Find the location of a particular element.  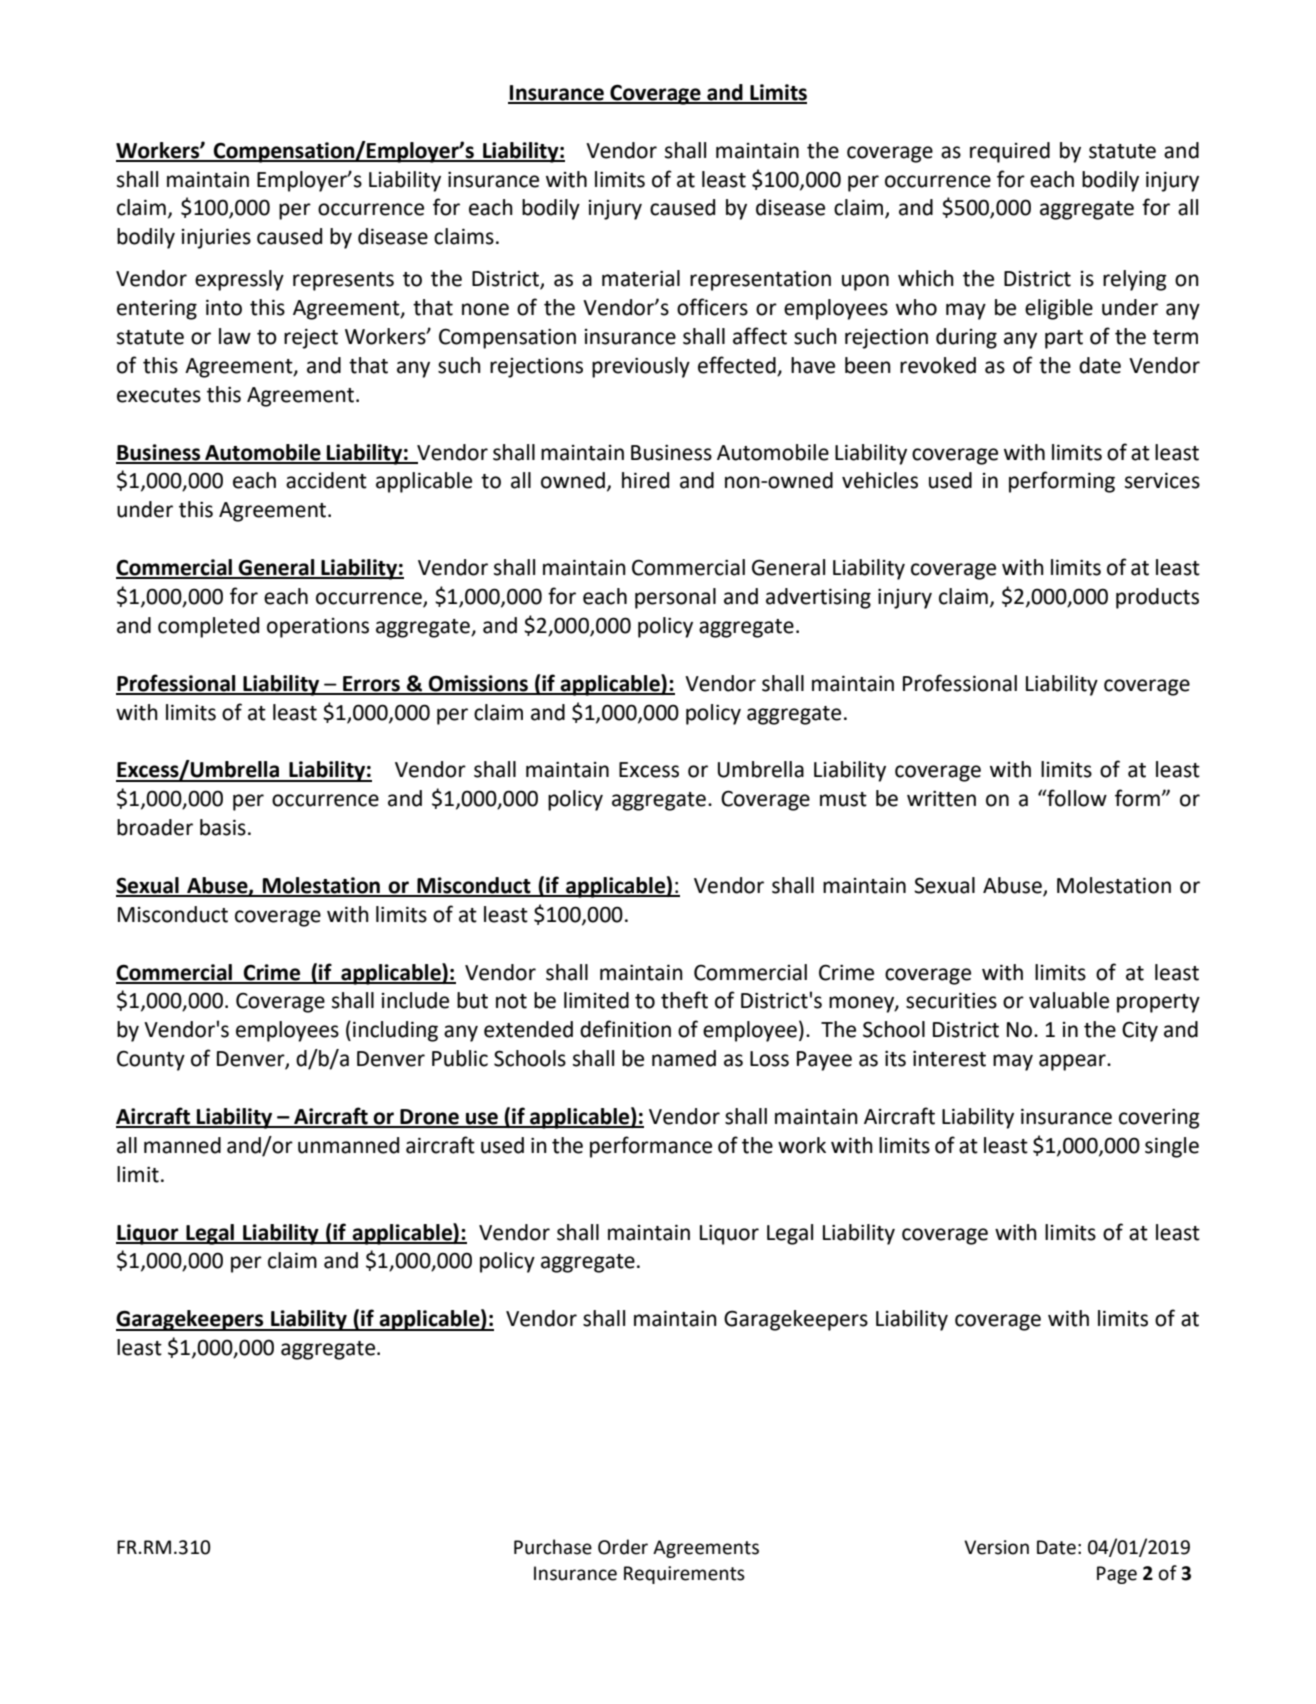

accident is located at coordinates (326, 480).
